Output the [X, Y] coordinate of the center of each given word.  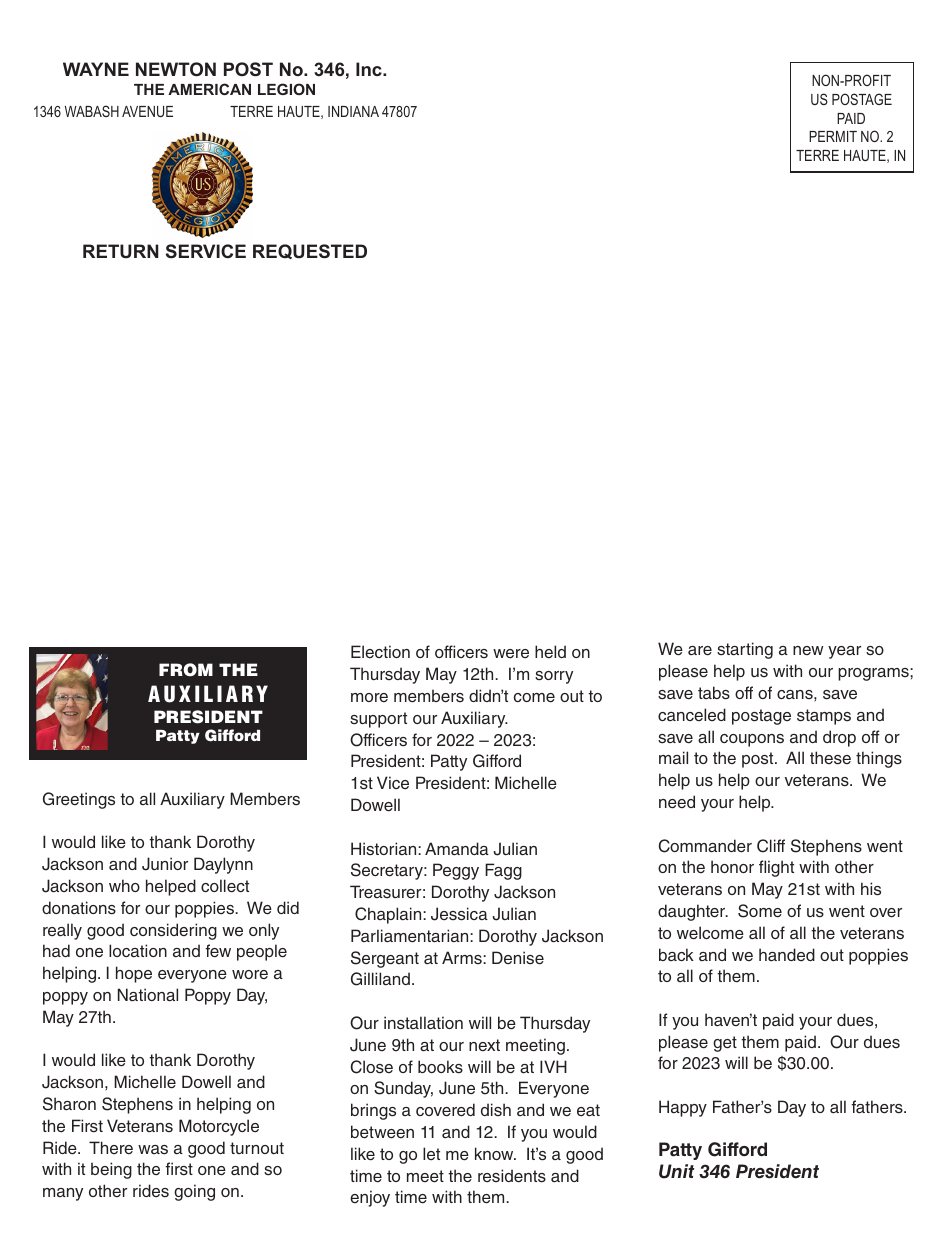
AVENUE [147, 111]
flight [776, 868]
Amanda [457, 848]
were [511, 653]
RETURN [121, 251]
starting [745, 650]
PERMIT [833, 136]
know [495, 1153]
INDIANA [353, 111]
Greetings [79, 800]
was [153, 1150]
